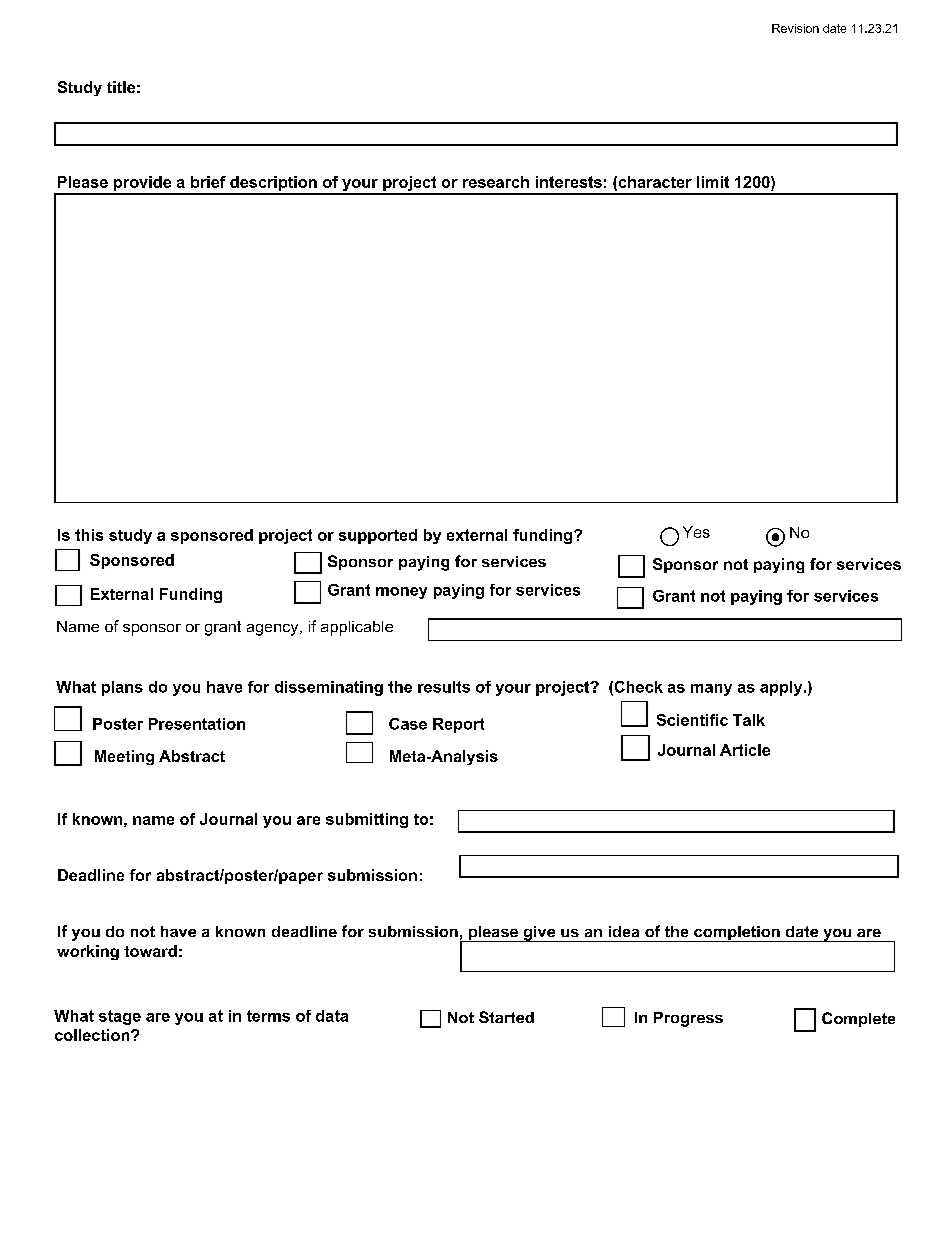  What do you see at coordinates (745, 750) in the image?
I see `Article` at bounding box center [745, 750].
